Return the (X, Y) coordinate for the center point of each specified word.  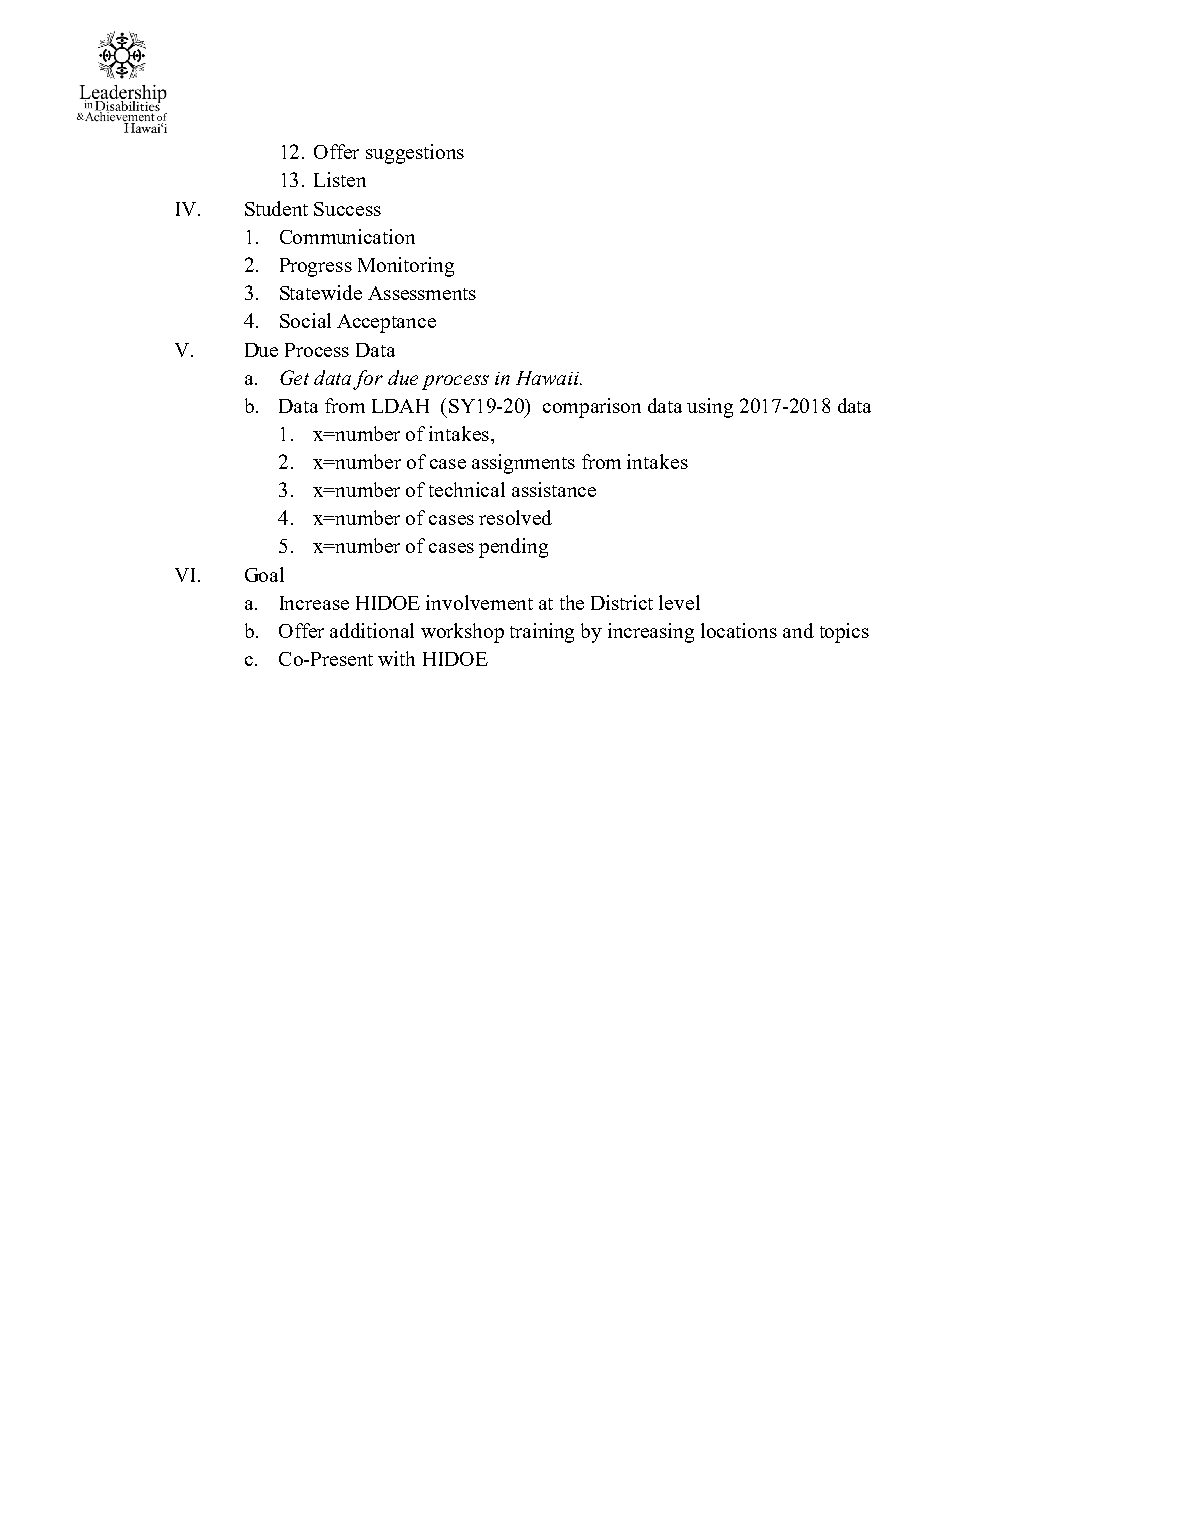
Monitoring (406, 267)
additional (372, 630)
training (542, 633)
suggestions (415, 154)
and (798, 630)
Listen (340, 179)
